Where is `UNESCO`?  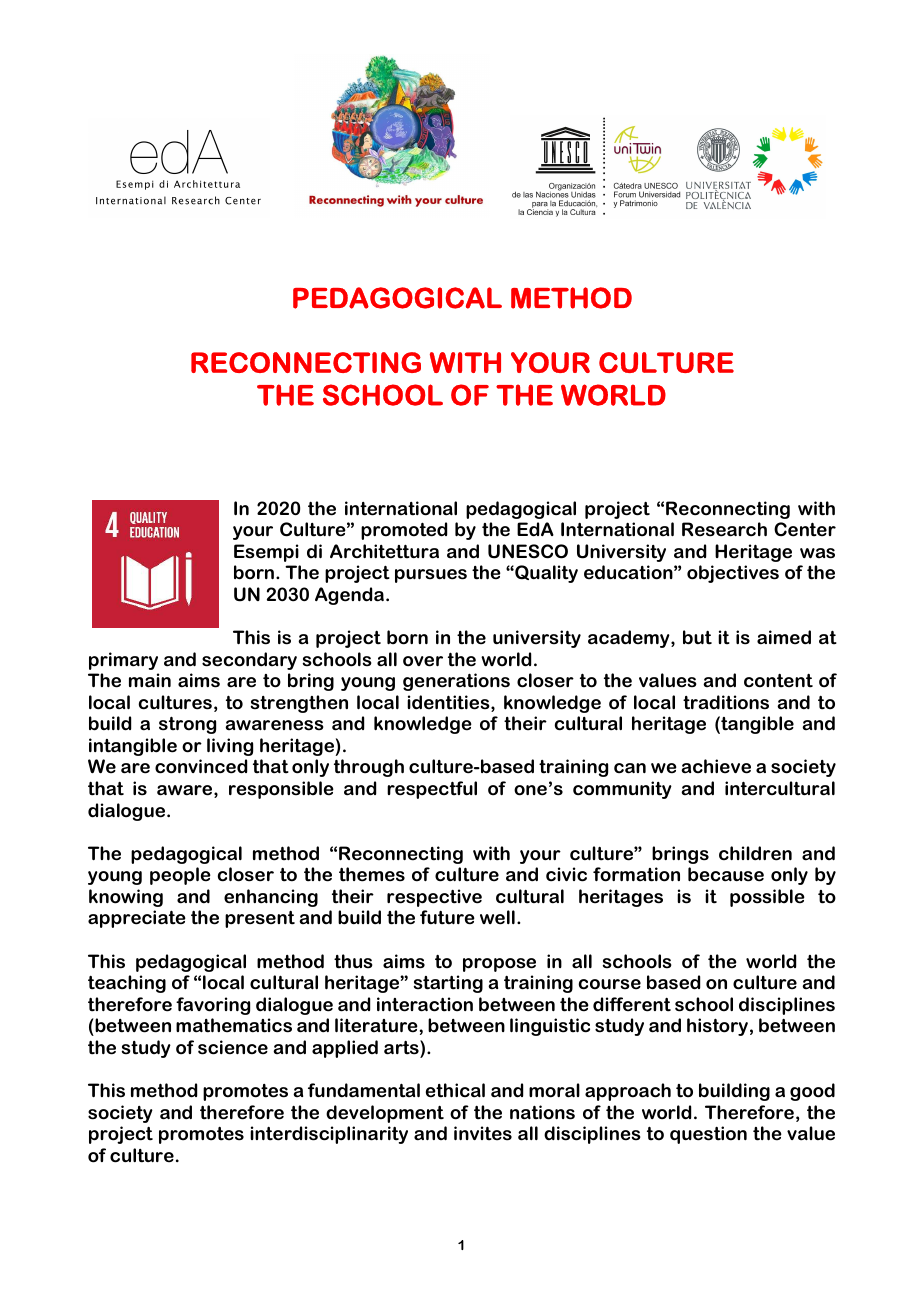 UNESCO is located at coordinates (528, 551).
